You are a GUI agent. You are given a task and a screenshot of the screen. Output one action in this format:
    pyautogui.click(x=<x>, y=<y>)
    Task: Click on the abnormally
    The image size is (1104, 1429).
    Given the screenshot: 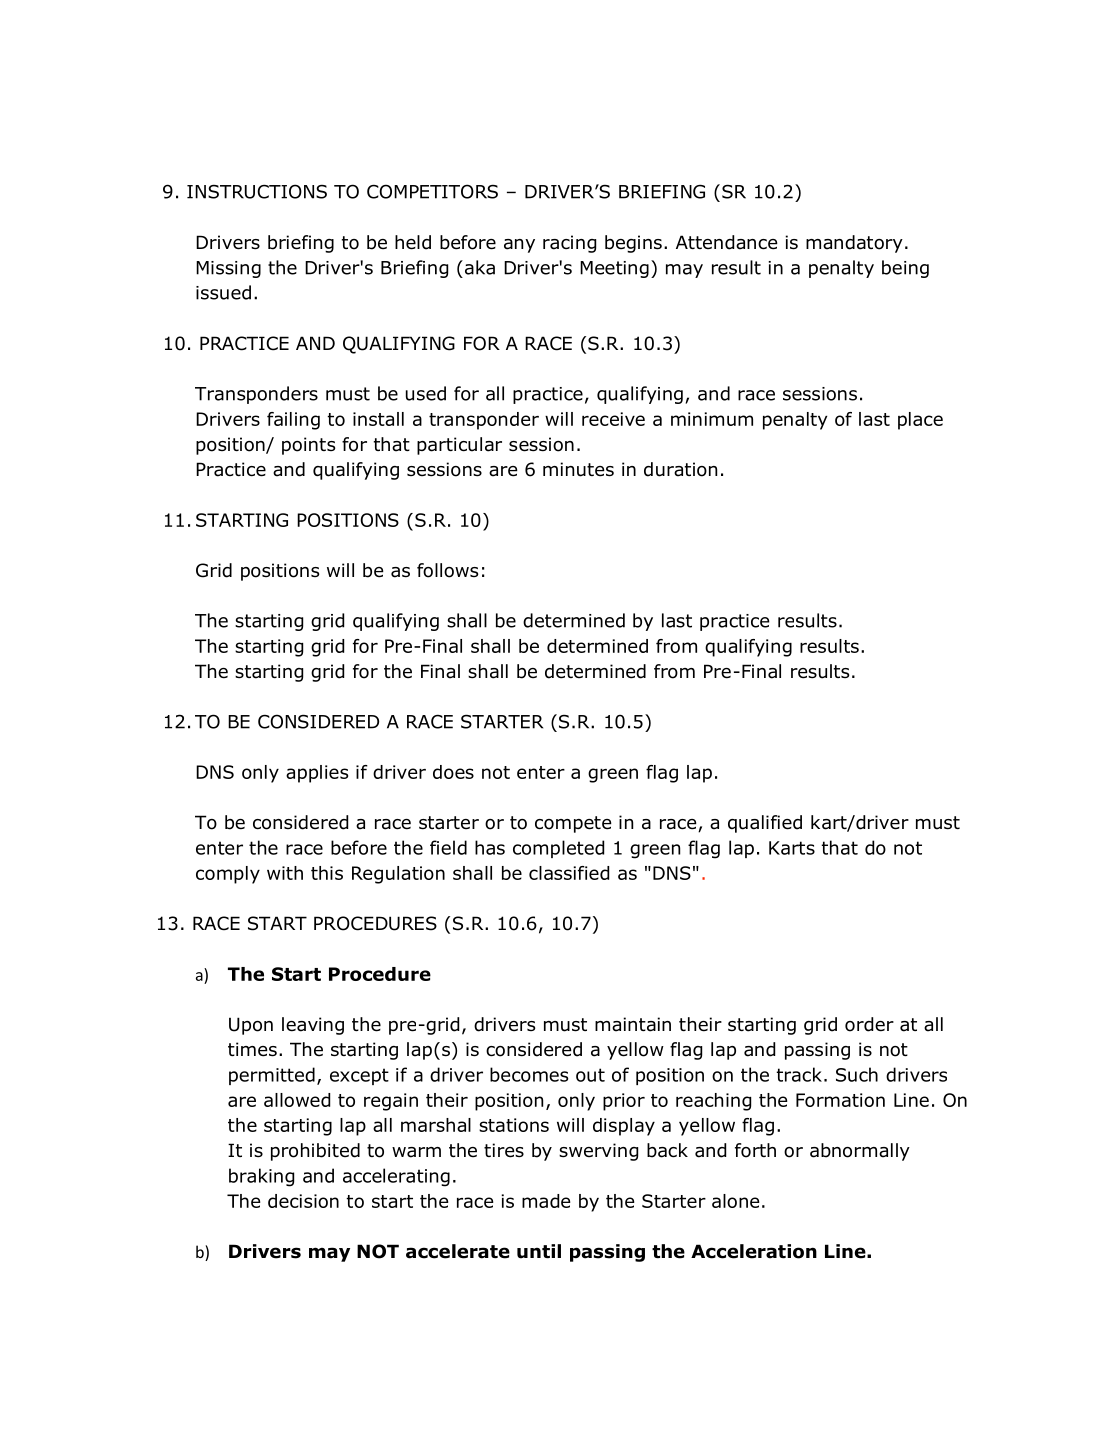 What is the action you would take?
    pyautogui.click(x=860, y=1152)
